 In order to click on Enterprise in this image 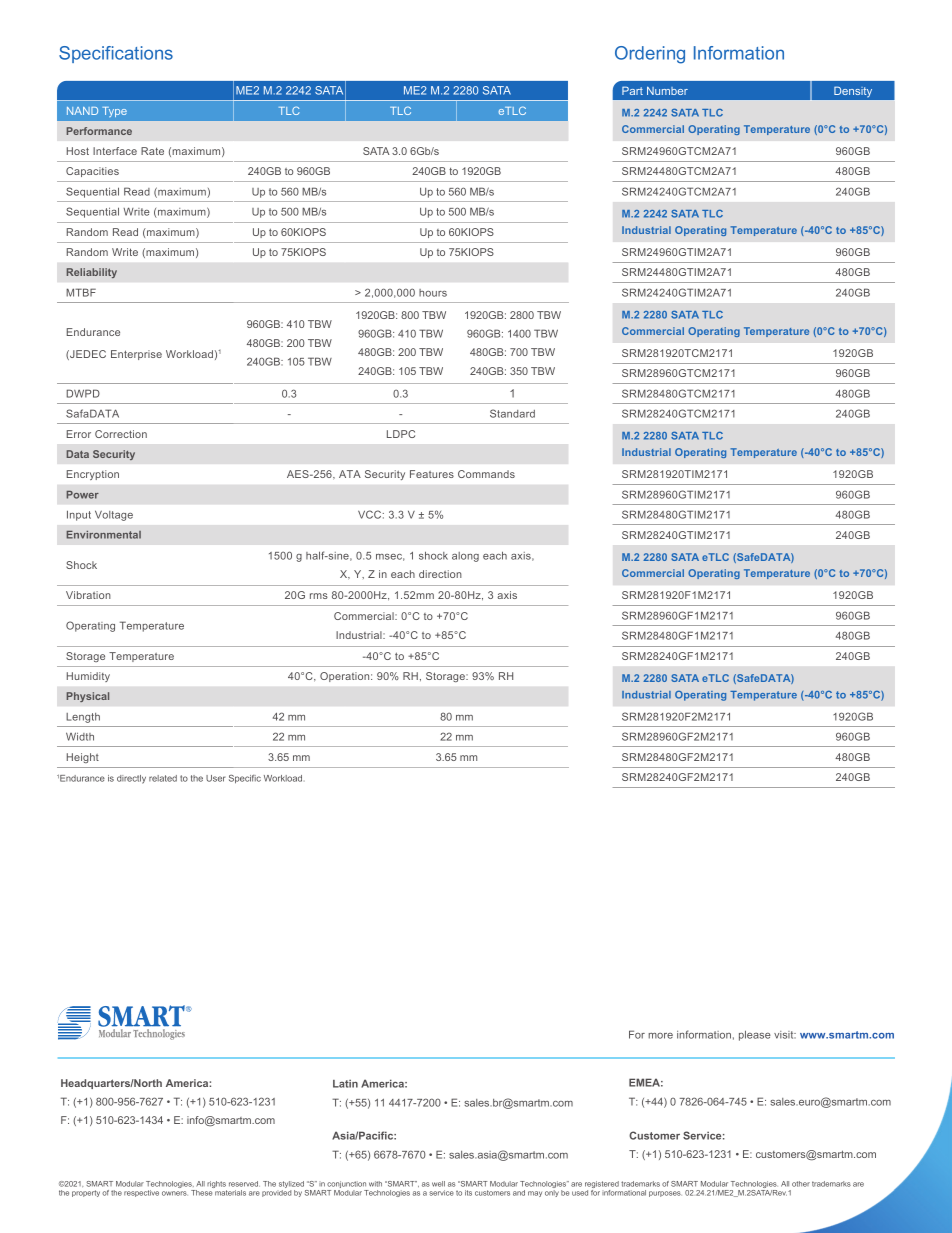, I will do `click(136, 355)`.
